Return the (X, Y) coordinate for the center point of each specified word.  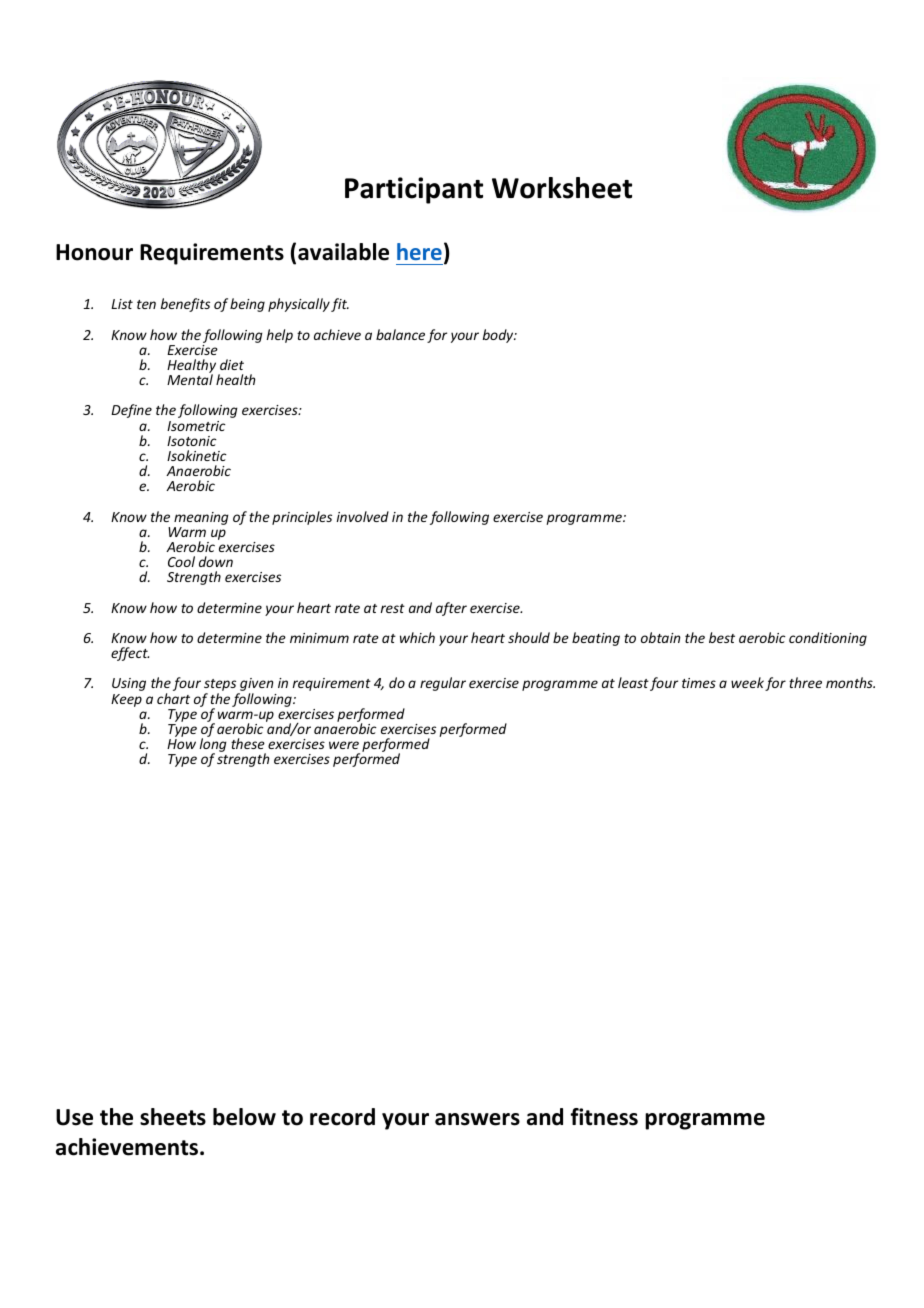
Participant (414, 190)
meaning (201, 518)
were (344, 745)
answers (477, 1119)
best (722, 637)
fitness (604, 1117)
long (213, 746)
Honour (94, 252)
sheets (173, 1117)
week (747, 682)
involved (363, 516)
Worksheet (562, 188)
